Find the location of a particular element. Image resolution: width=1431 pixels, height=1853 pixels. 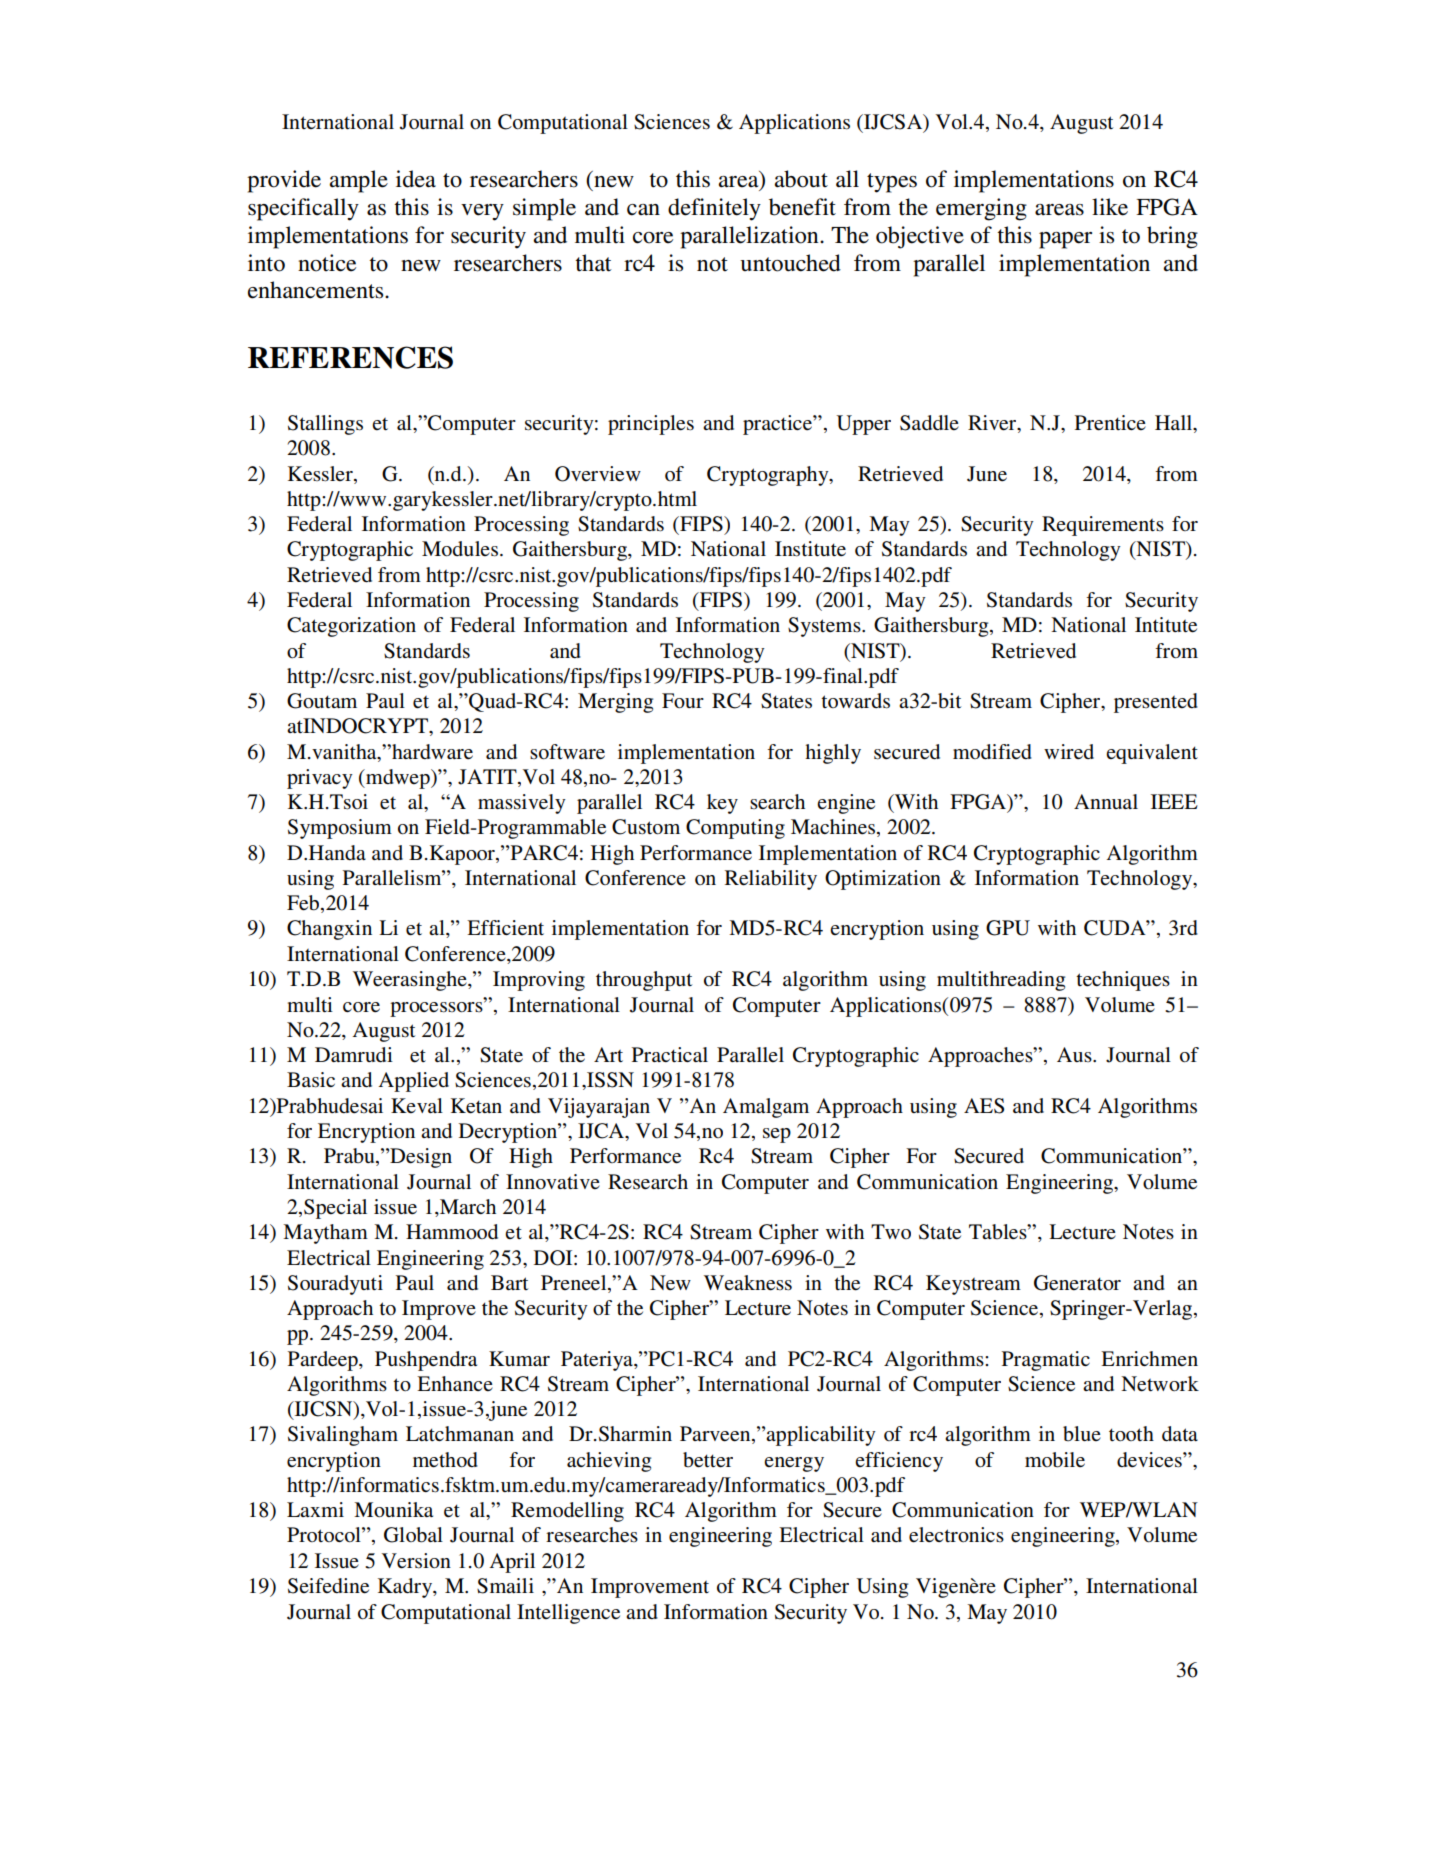

paper is located at coordinates (1065, 240).
